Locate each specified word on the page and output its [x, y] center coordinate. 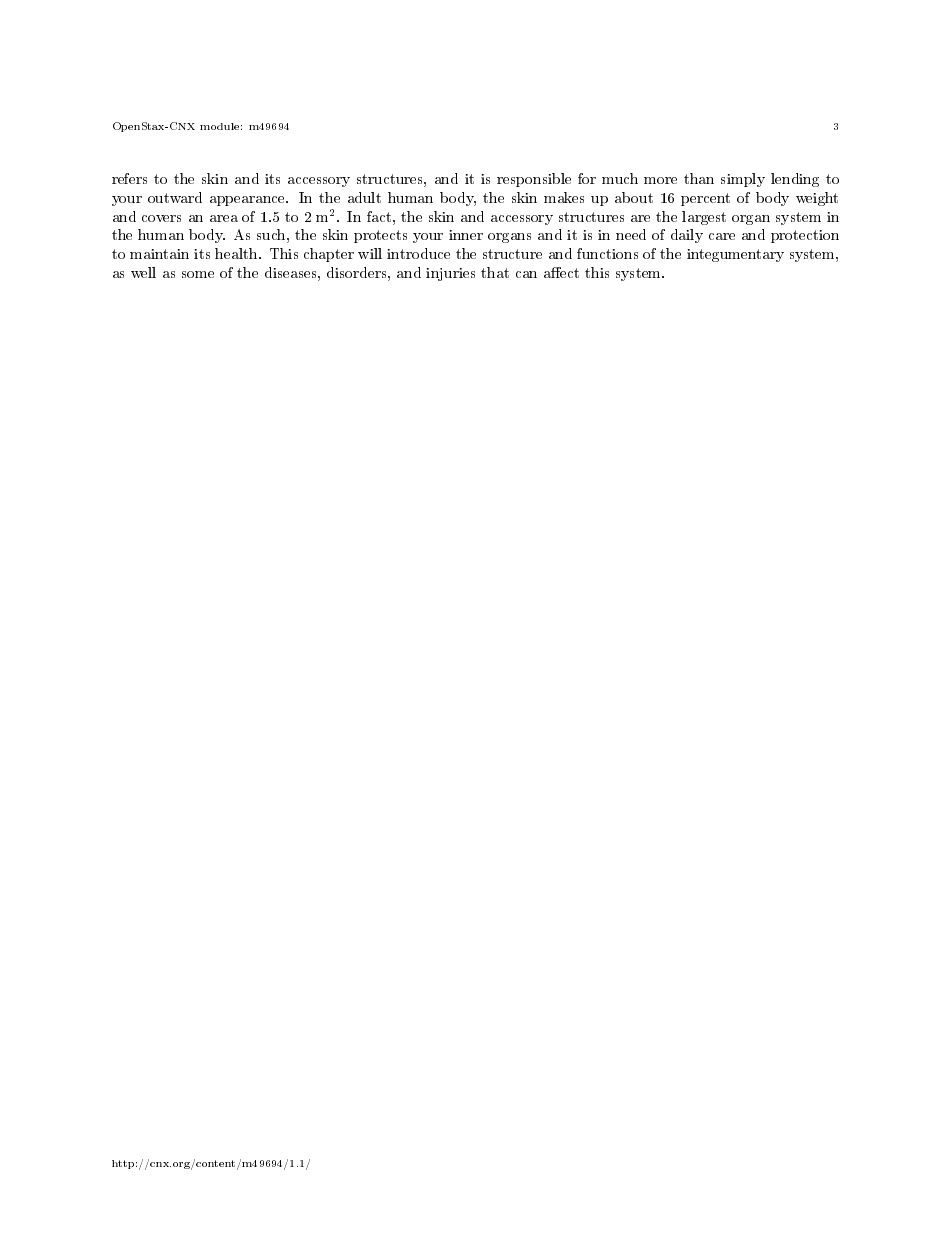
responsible [534, 180]
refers [129, 178]
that [495, 272]
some [198, 274]
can [526, 274]
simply [743, 180]
